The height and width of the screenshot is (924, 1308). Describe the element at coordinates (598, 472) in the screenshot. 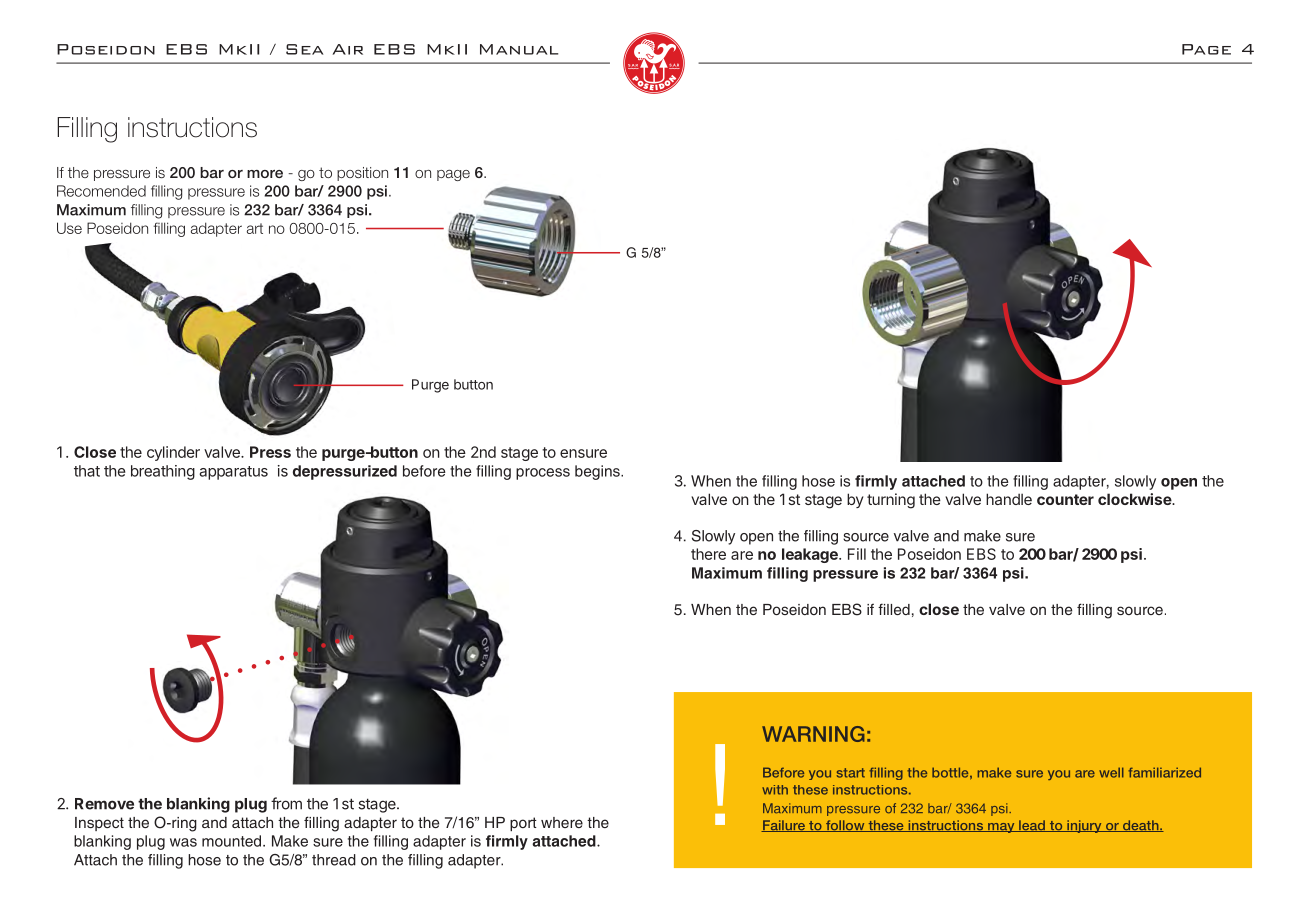

I see `begins` at that location.
